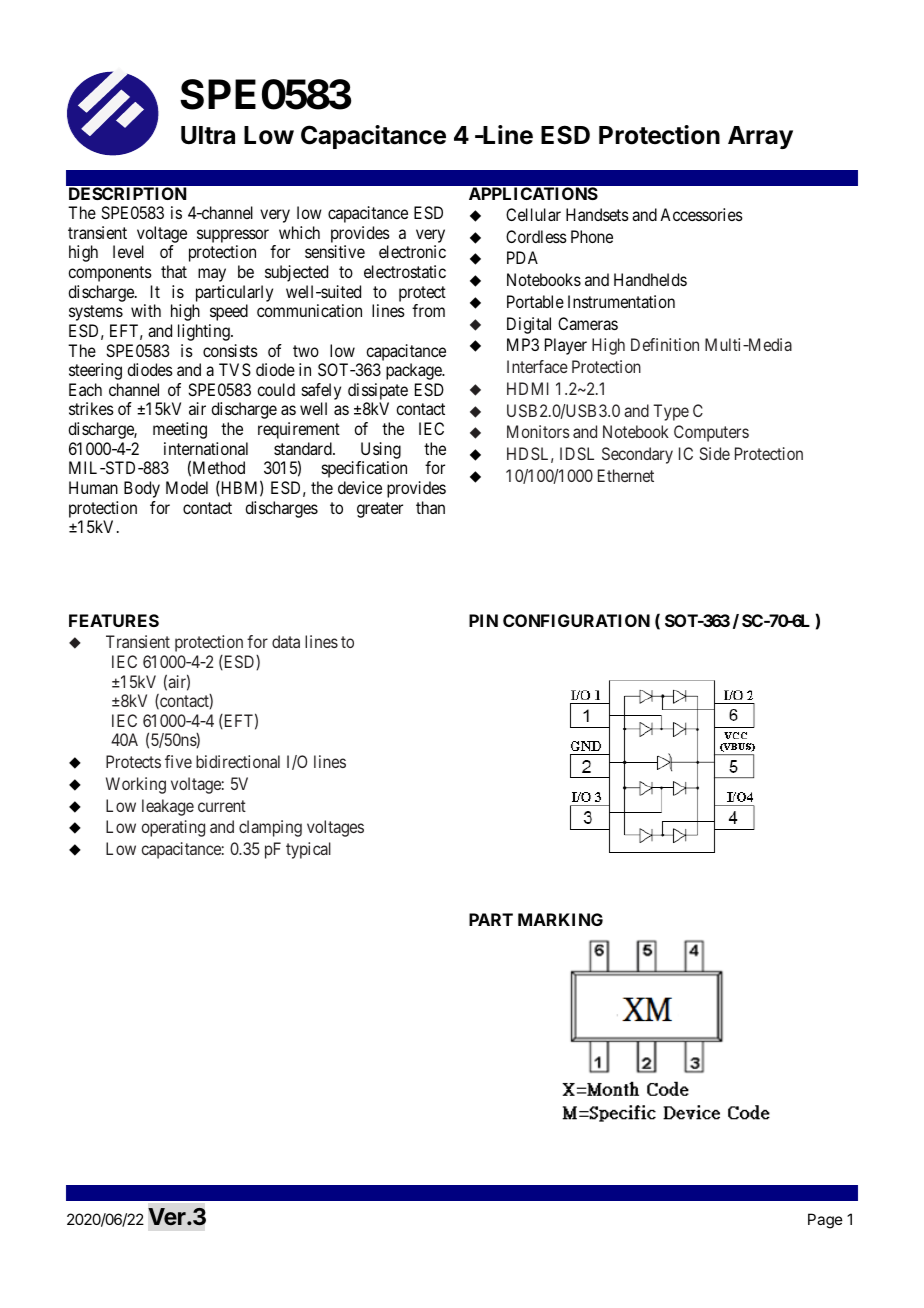 The width and height of the page is (924, 1308). What do you see at coordinates (173, 828) in the page?
I see `operating` at bounding box center [173, 828].
